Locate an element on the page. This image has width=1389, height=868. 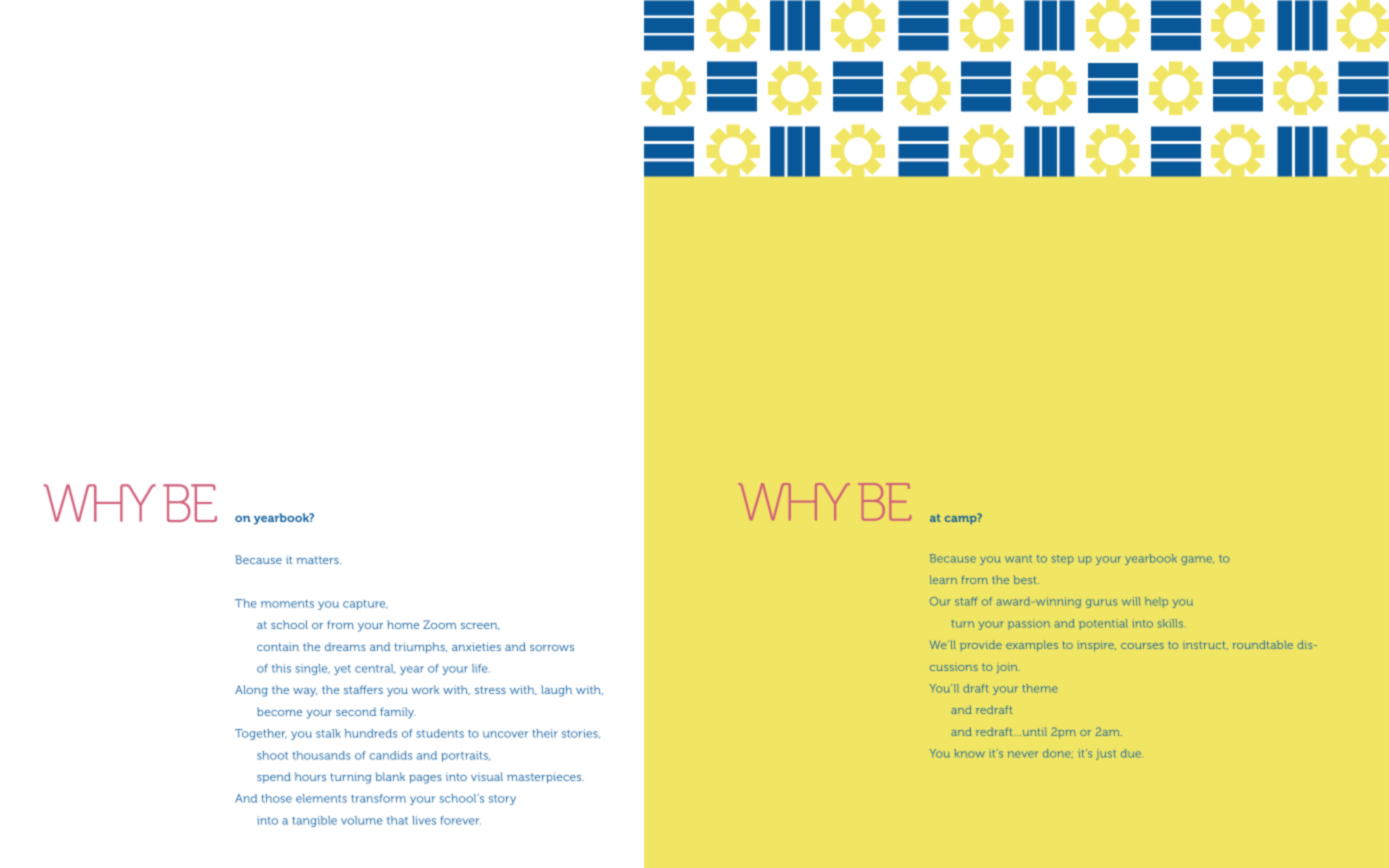
matters is located at coordinates (319, 560).
